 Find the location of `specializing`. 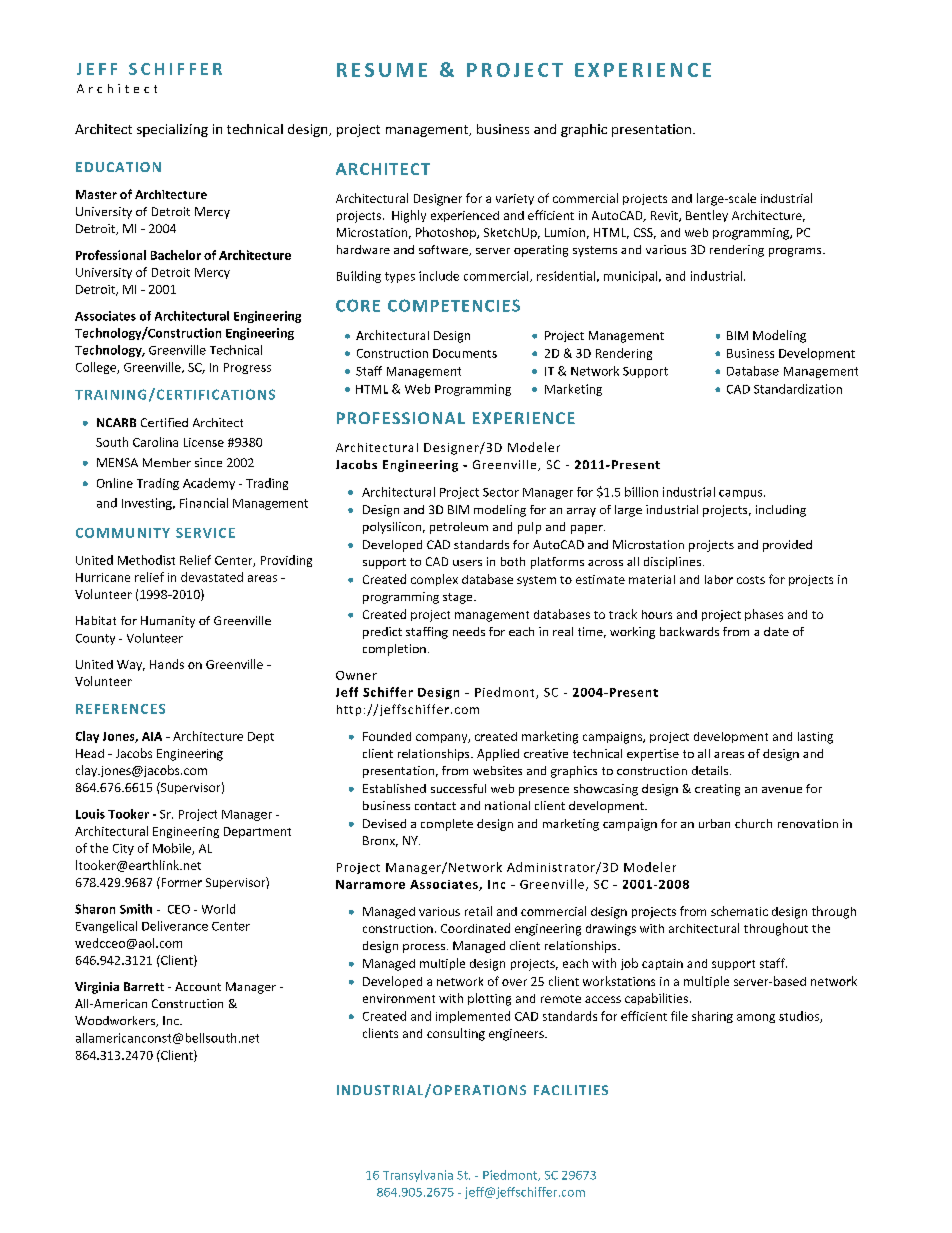

specializing is located at coordinates (172, 130).
